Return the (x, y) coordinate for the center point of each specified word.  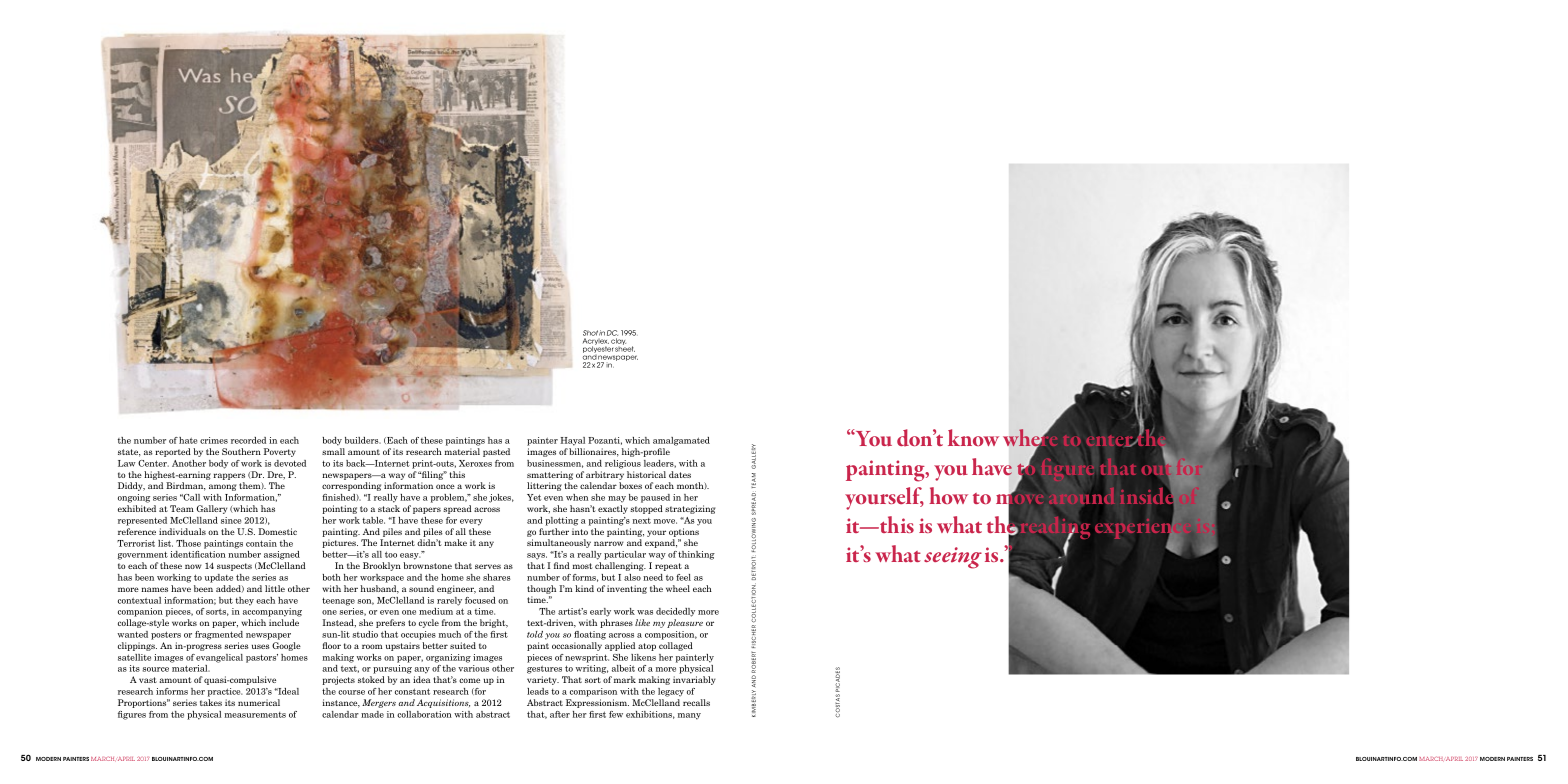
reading (1057, 529)
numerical (259, 702)
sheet (625, 348)
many (689, 716)
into (580, 531)
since (231, 520)
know (973, 437)
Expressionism (597, 703)
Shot (590, 333)
